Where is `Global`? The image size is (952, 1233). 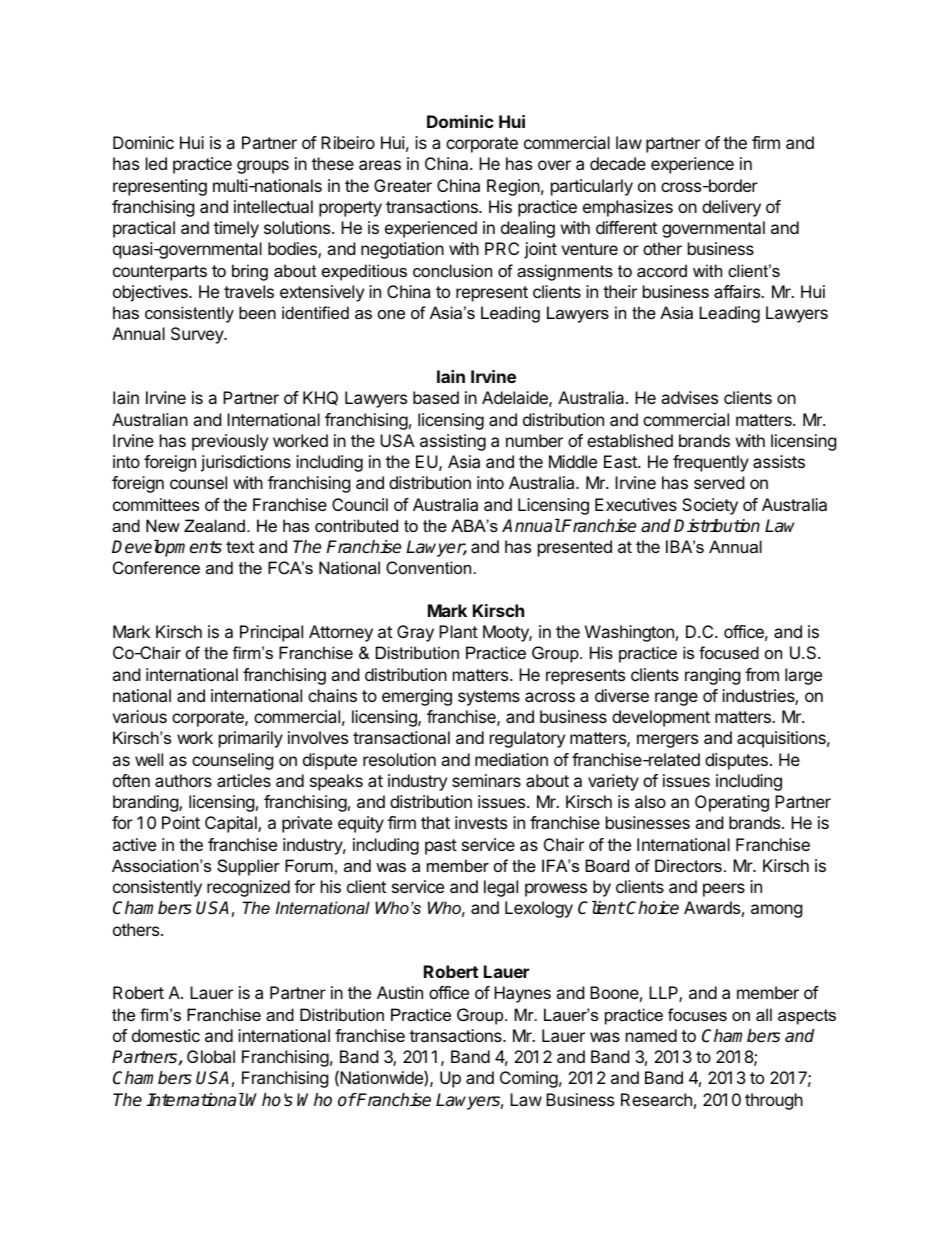 Global is located at coordinates (211, 1056).
